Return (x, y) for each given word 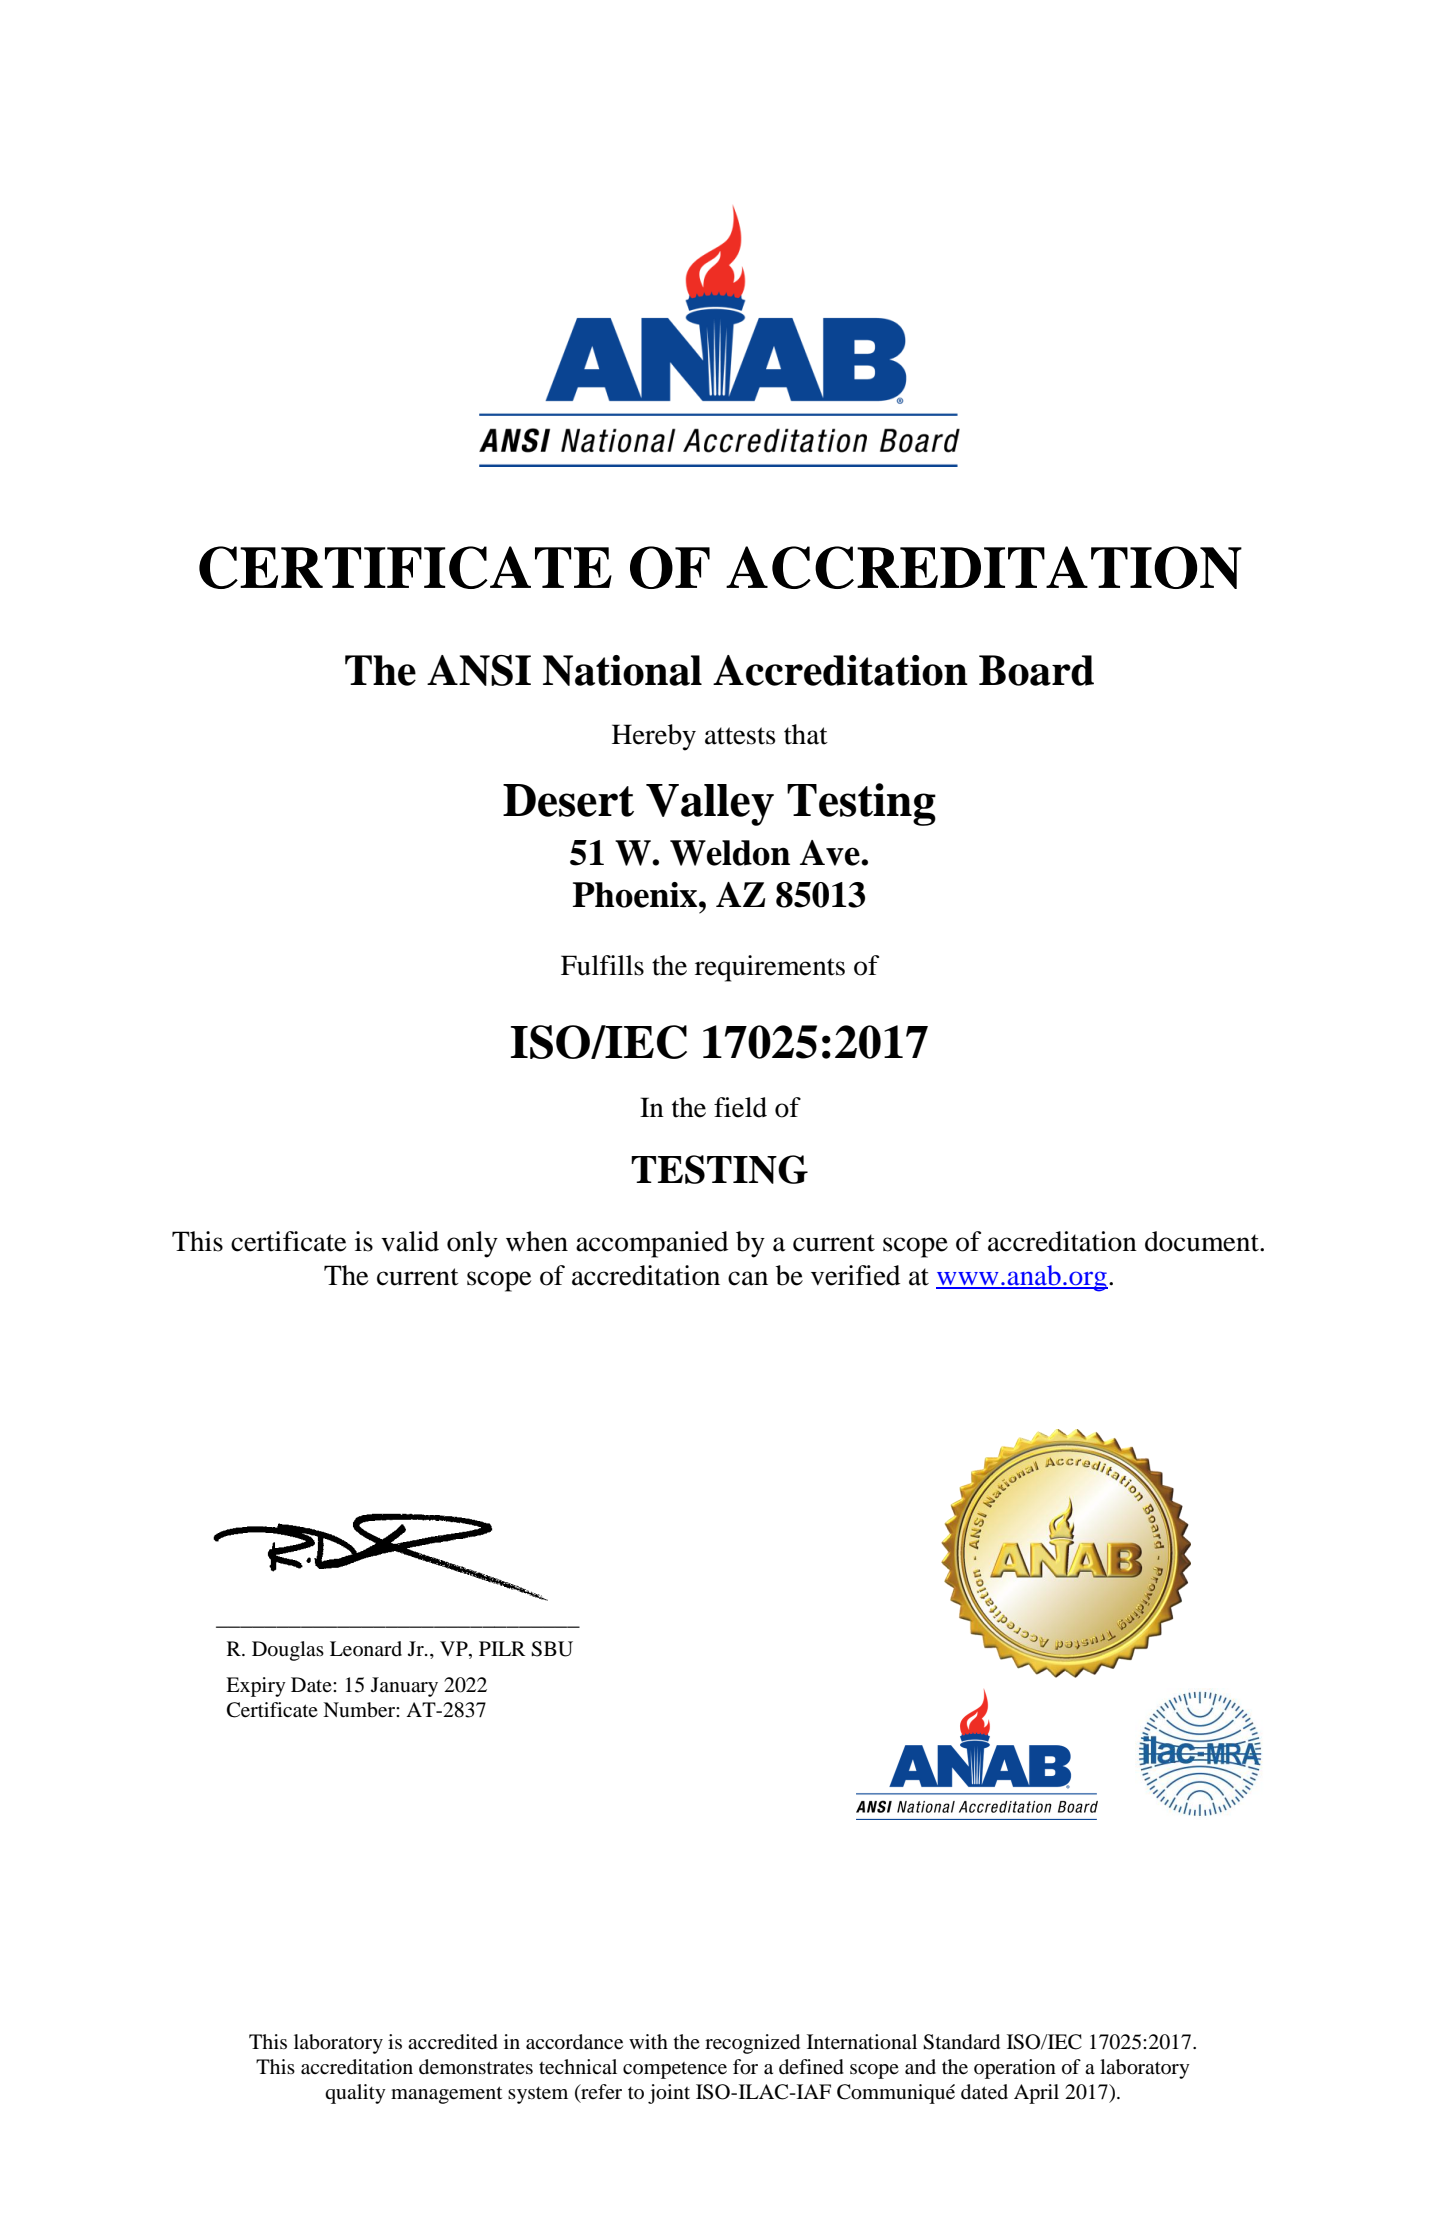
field (740, 1107)
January (404, 1687)
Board (1036, 670)
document (1203, 1241)
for (745, 2067)
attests (740, 736)
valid (410, 1241)
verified (855, 1275)
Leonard (366, 1649)
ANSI (479, 670)
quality (355, 2094)
